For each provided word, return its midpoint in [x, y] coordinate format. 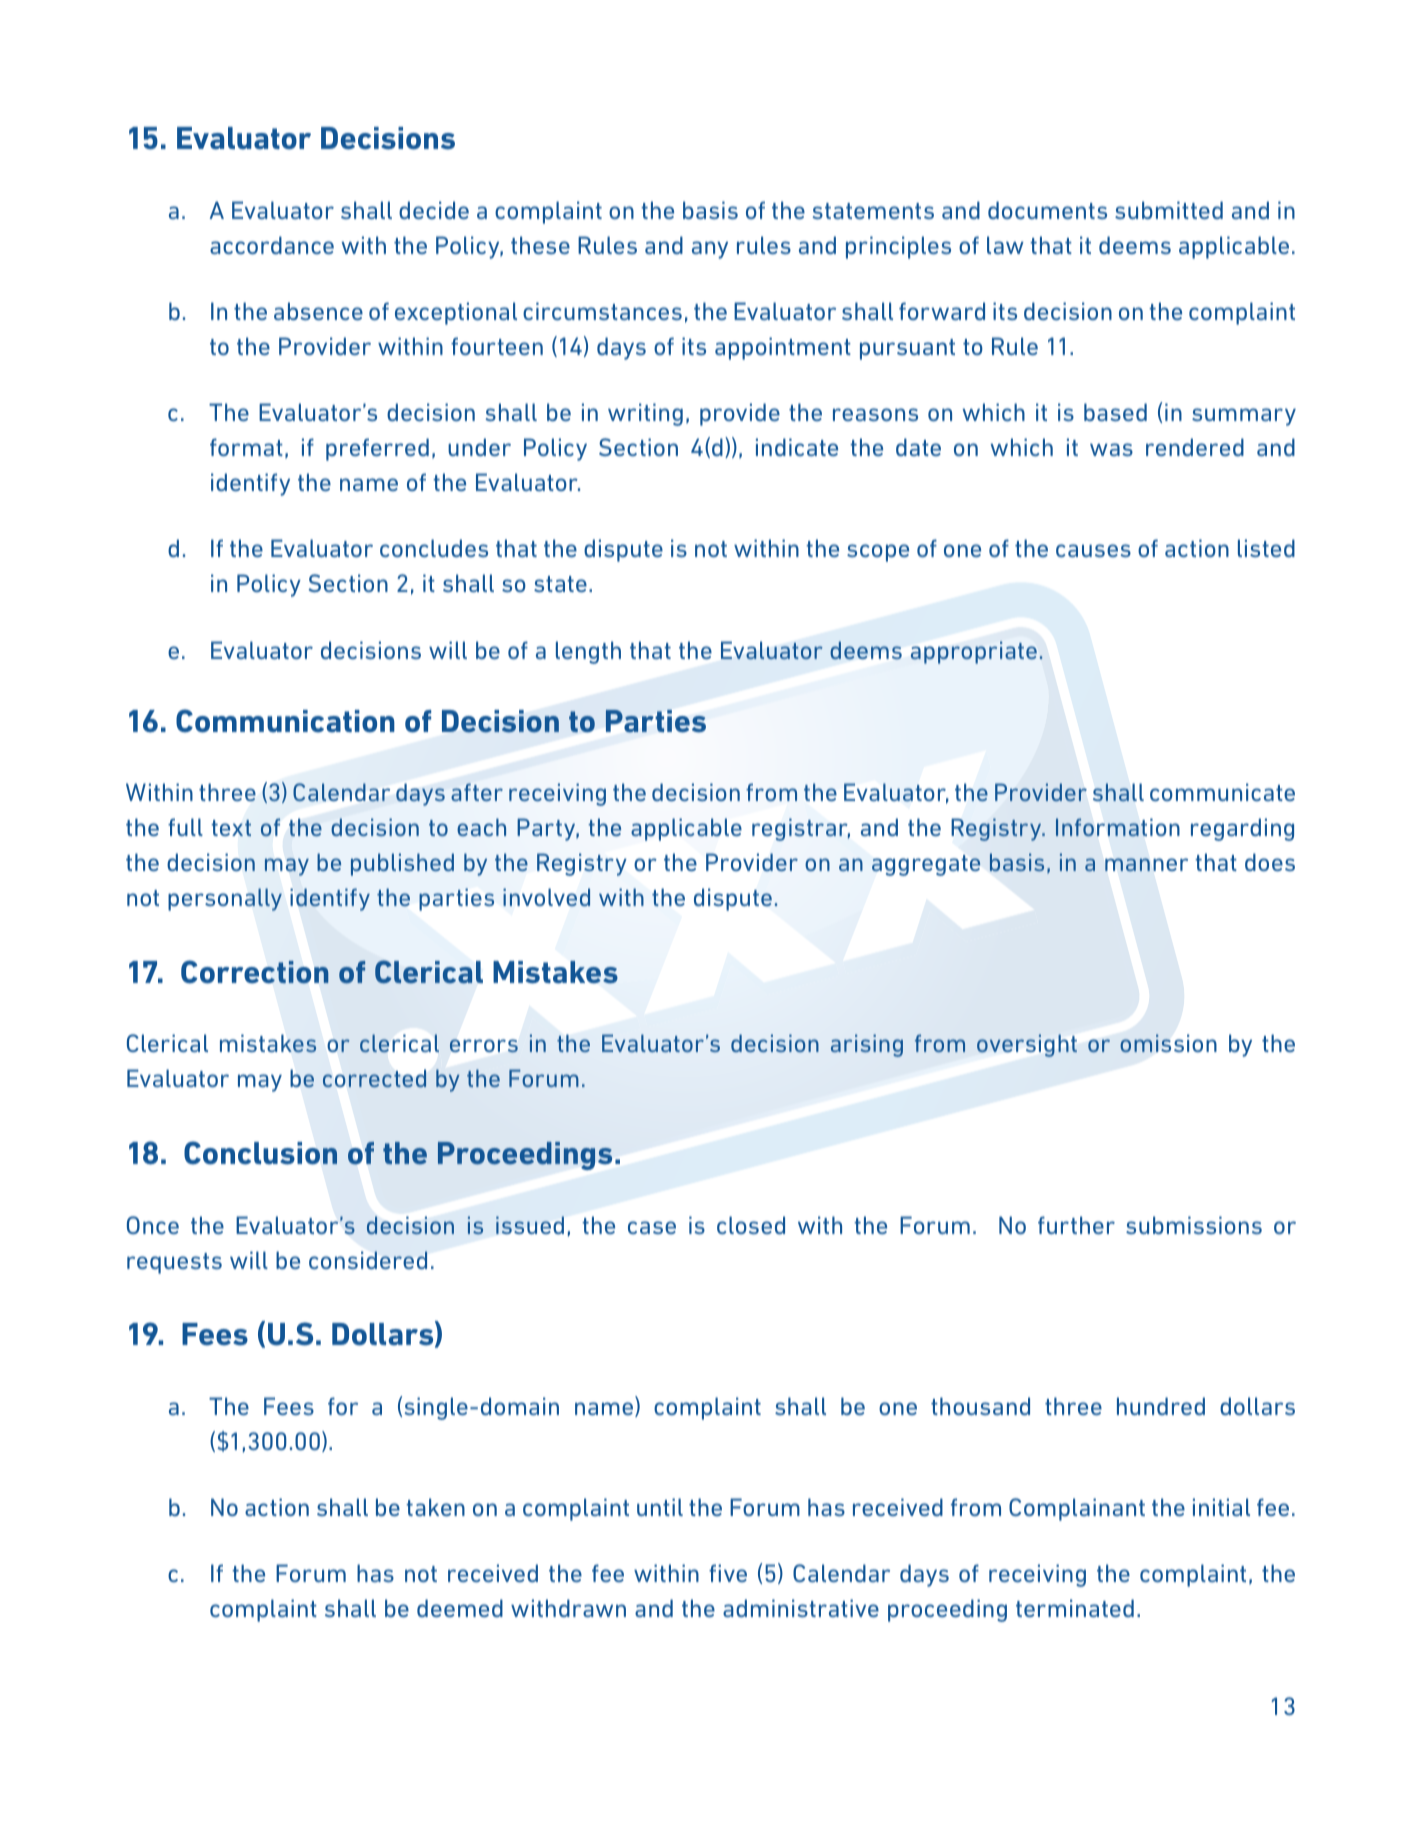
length [588, 652]
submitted [1169, 210]
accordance [272, 245]
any [710, 250]
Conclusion [260, 1153]
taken [435, 1507]
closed [751, 1225]
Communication [285, 721]
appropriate [974, 652]
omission [1168, 1043]
